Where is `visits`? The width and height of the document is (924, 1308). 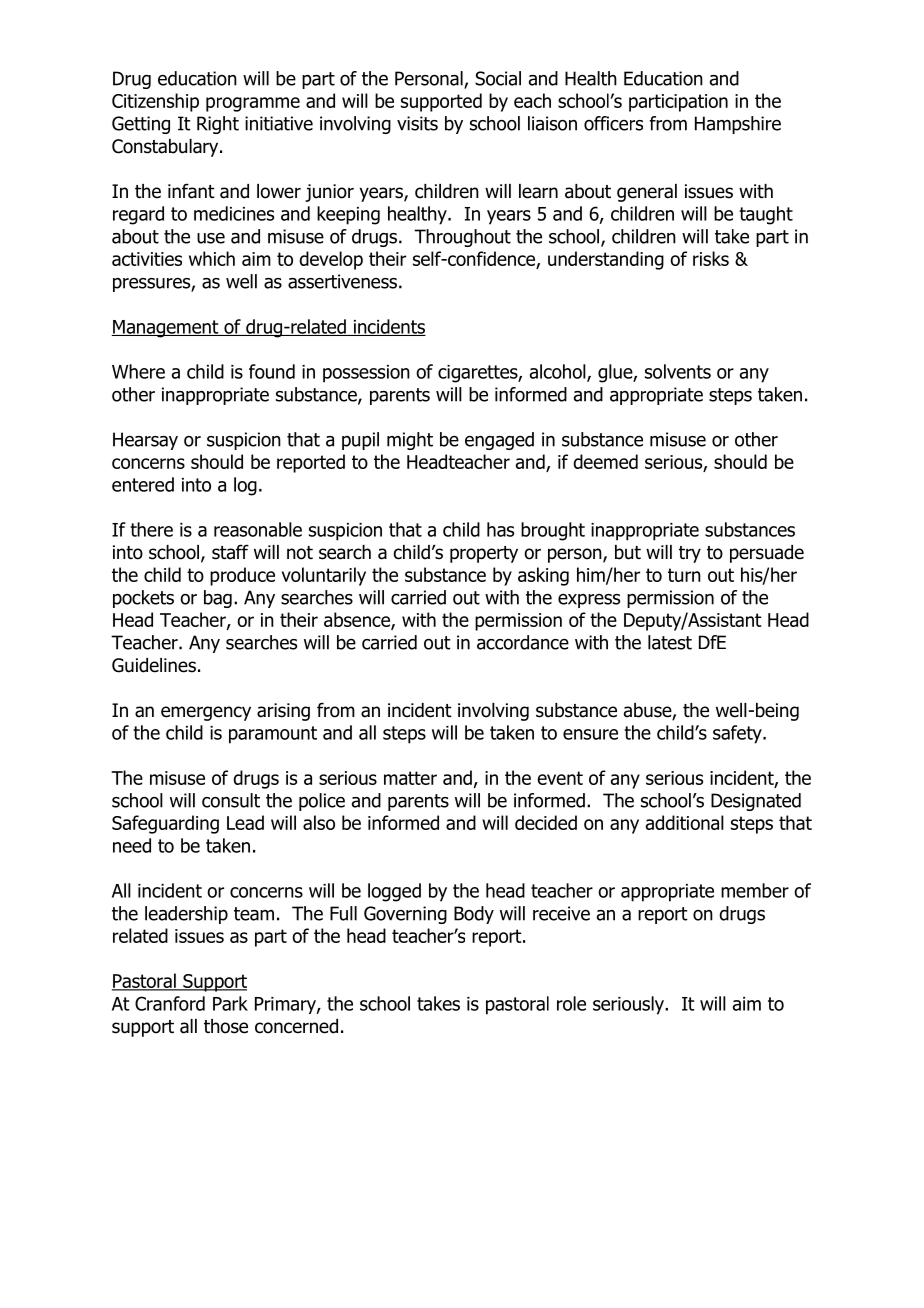 visits is located at coordinates (417, 123).
